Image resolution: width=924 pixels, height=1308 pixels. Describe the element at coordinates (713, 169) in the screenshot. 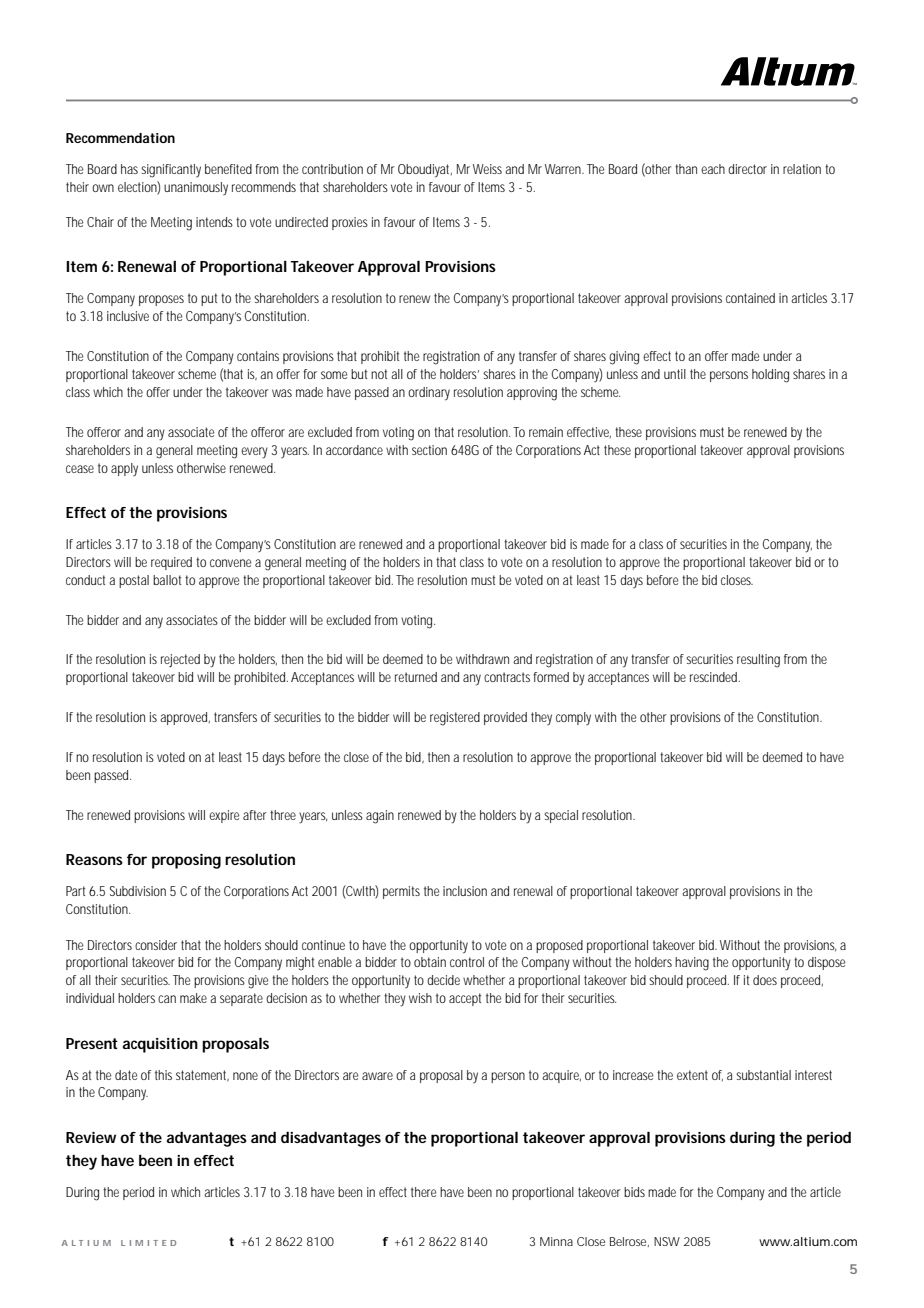

I see `each` at that location.
